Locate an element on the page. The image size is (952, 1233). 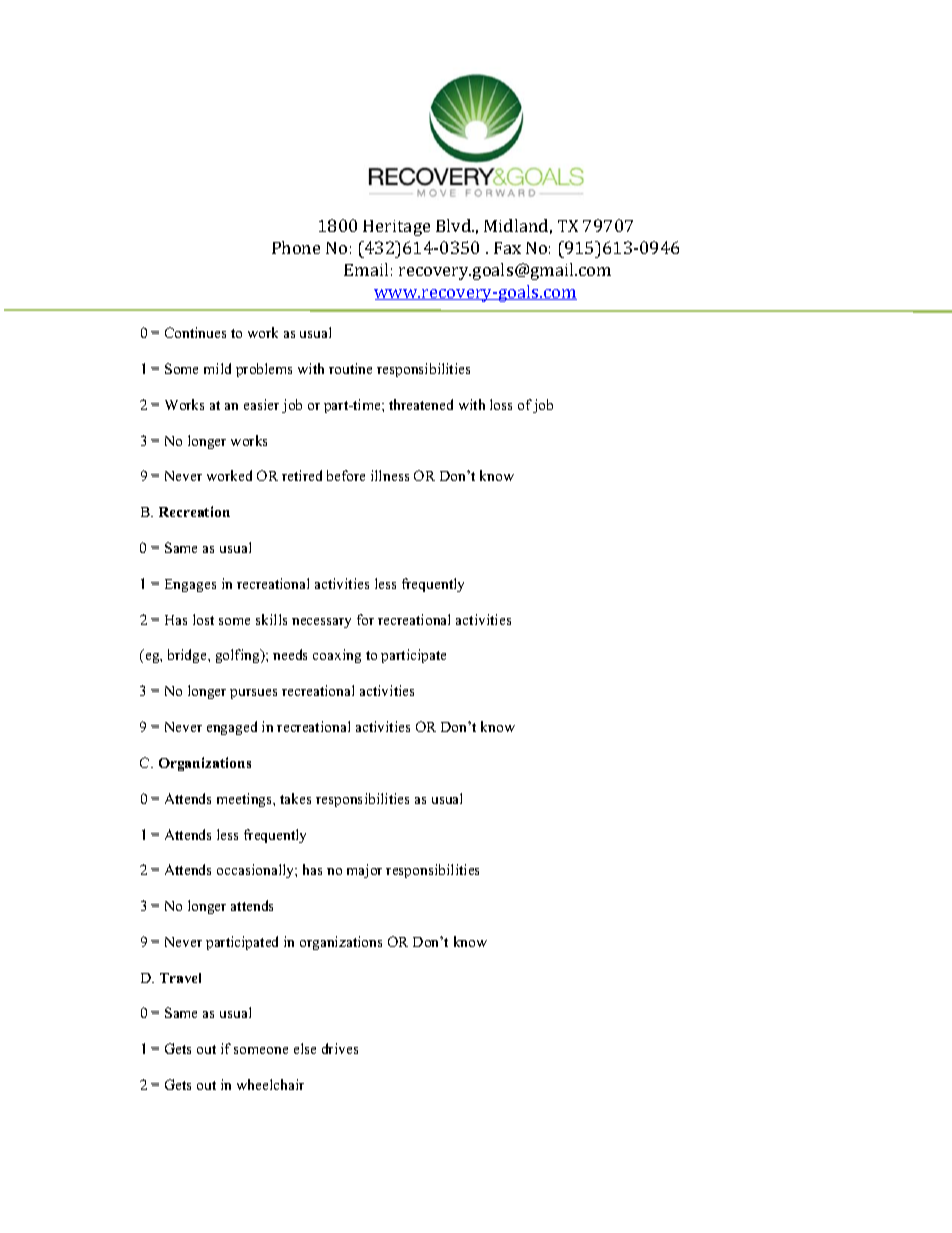
Email is located at coordinates (366, 269).
